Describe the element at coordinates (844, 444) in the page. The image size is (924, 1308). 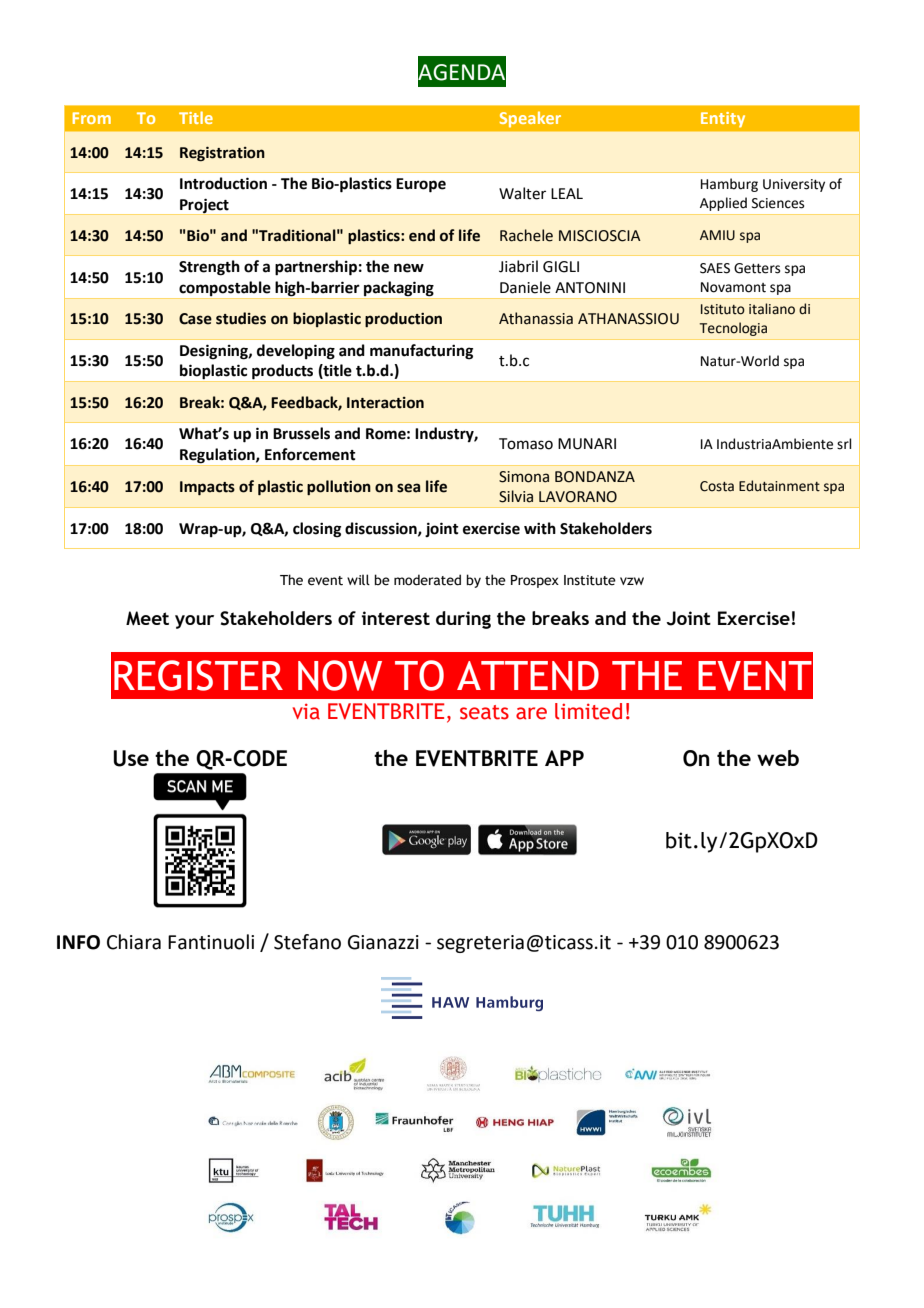
I see `srl` at that location.
